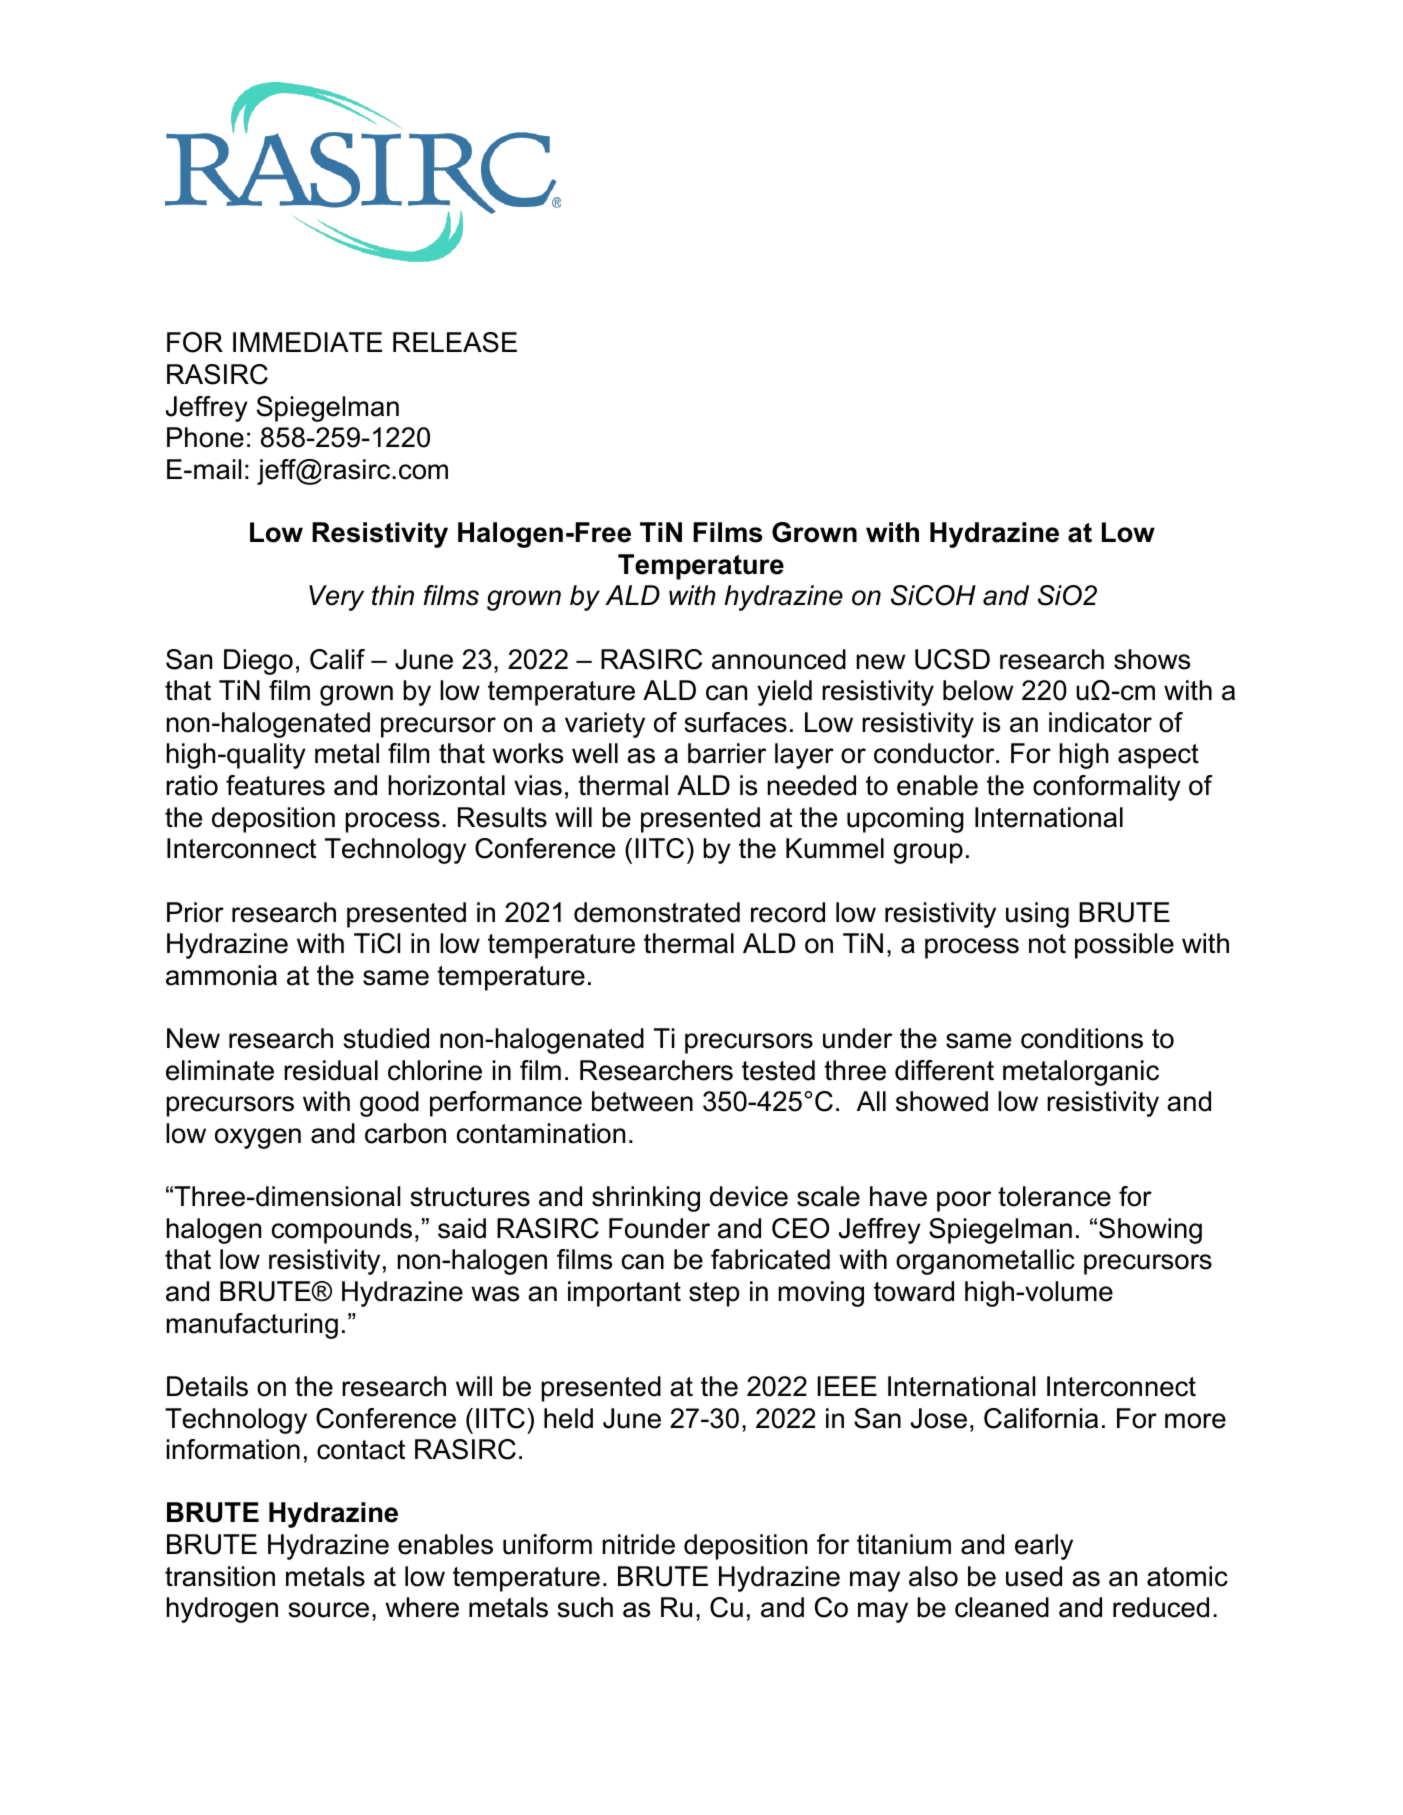 The image size is (1403, 1815). Describe the element at coordinates (275, 785) in the screenshot. I see `features` at that location.
